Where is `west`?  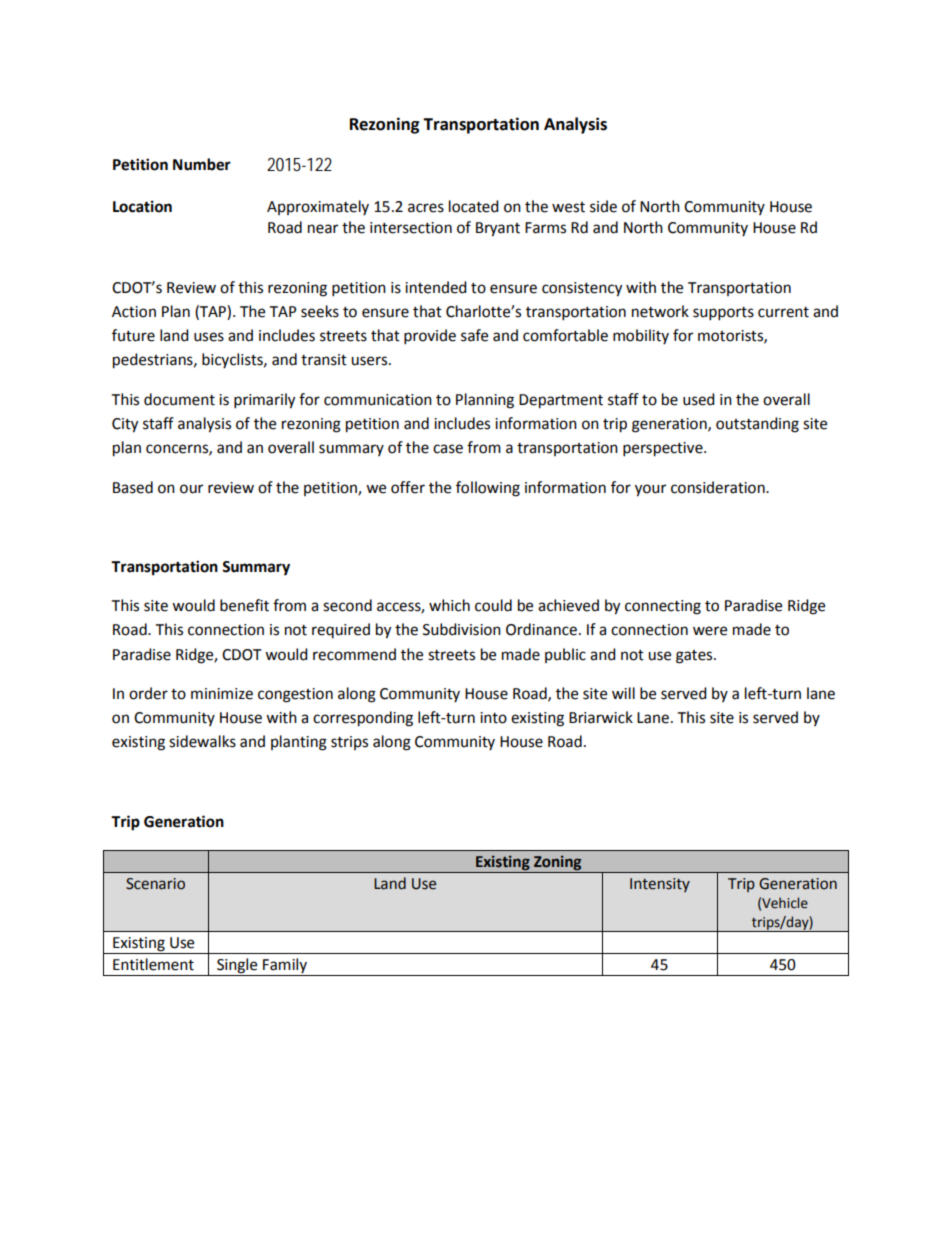
west is located at coordinates (568, 207).
